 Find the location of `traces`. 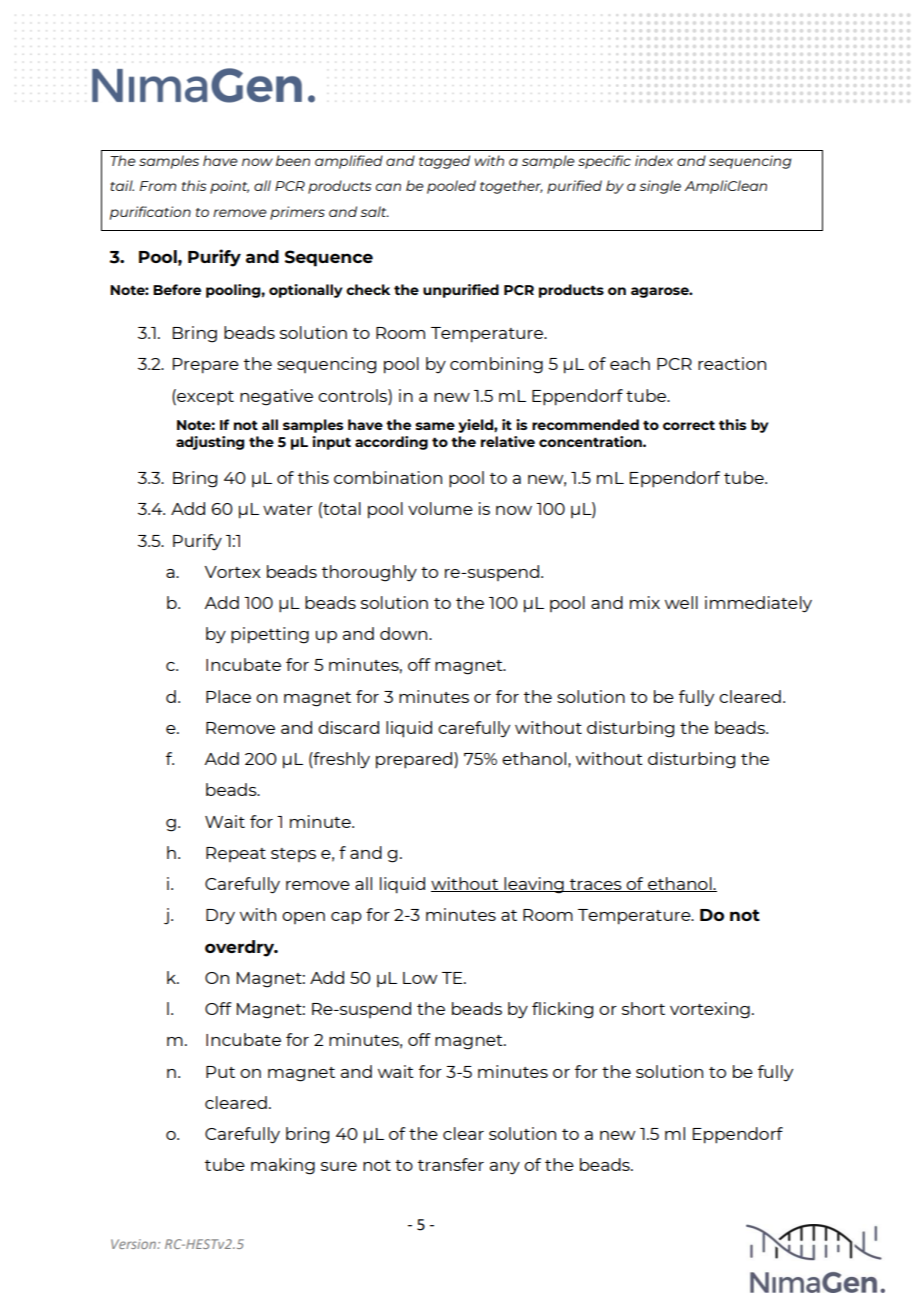

traces is located at coordinates (596, 885).
